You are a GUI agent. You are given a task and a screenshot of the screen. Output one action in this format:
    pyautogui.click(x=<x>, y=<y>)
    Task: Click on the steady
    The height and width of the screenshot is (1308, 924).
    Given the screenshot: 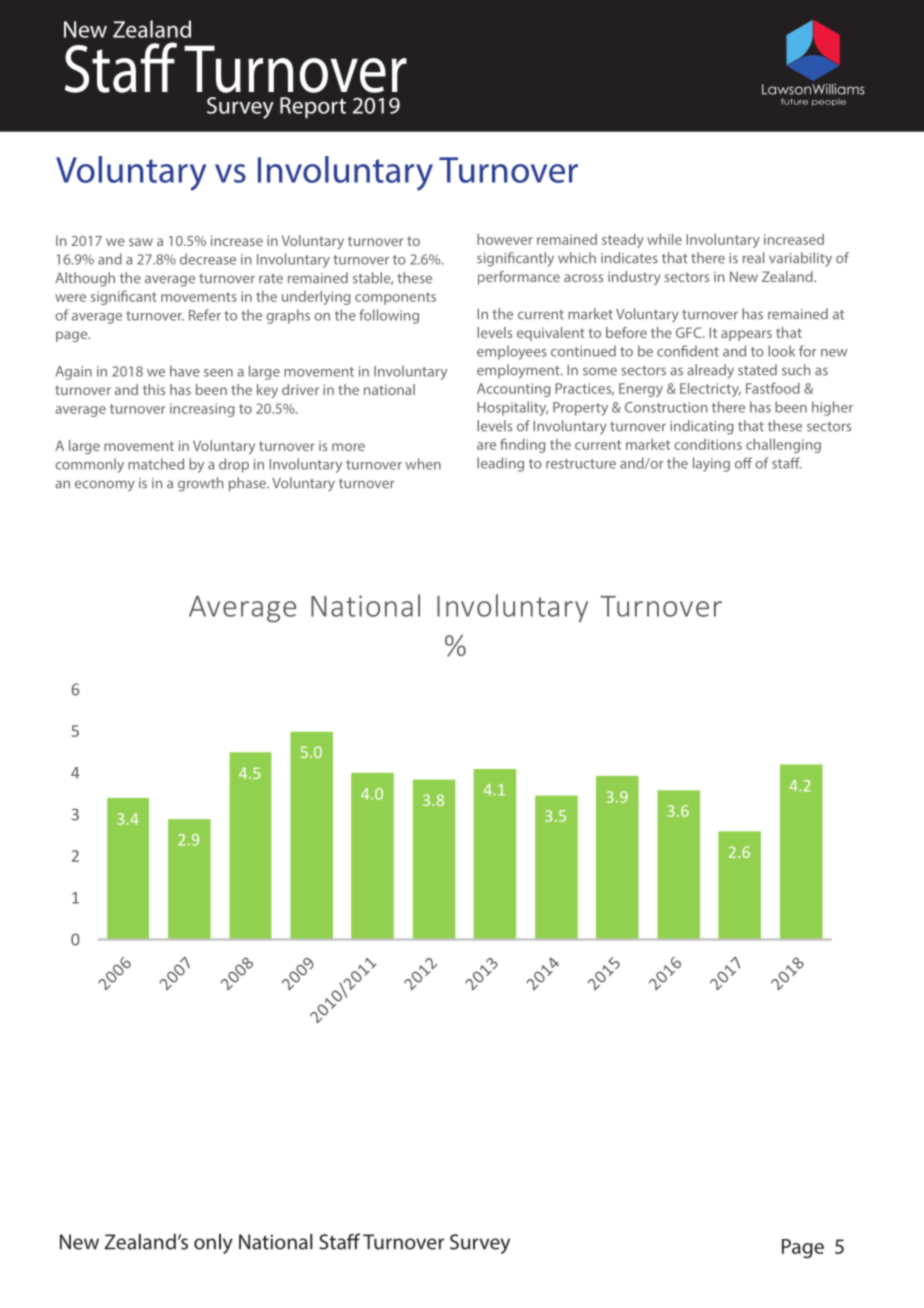 What is the action you would take?
    pyautogui.click(x=623, y=241)
